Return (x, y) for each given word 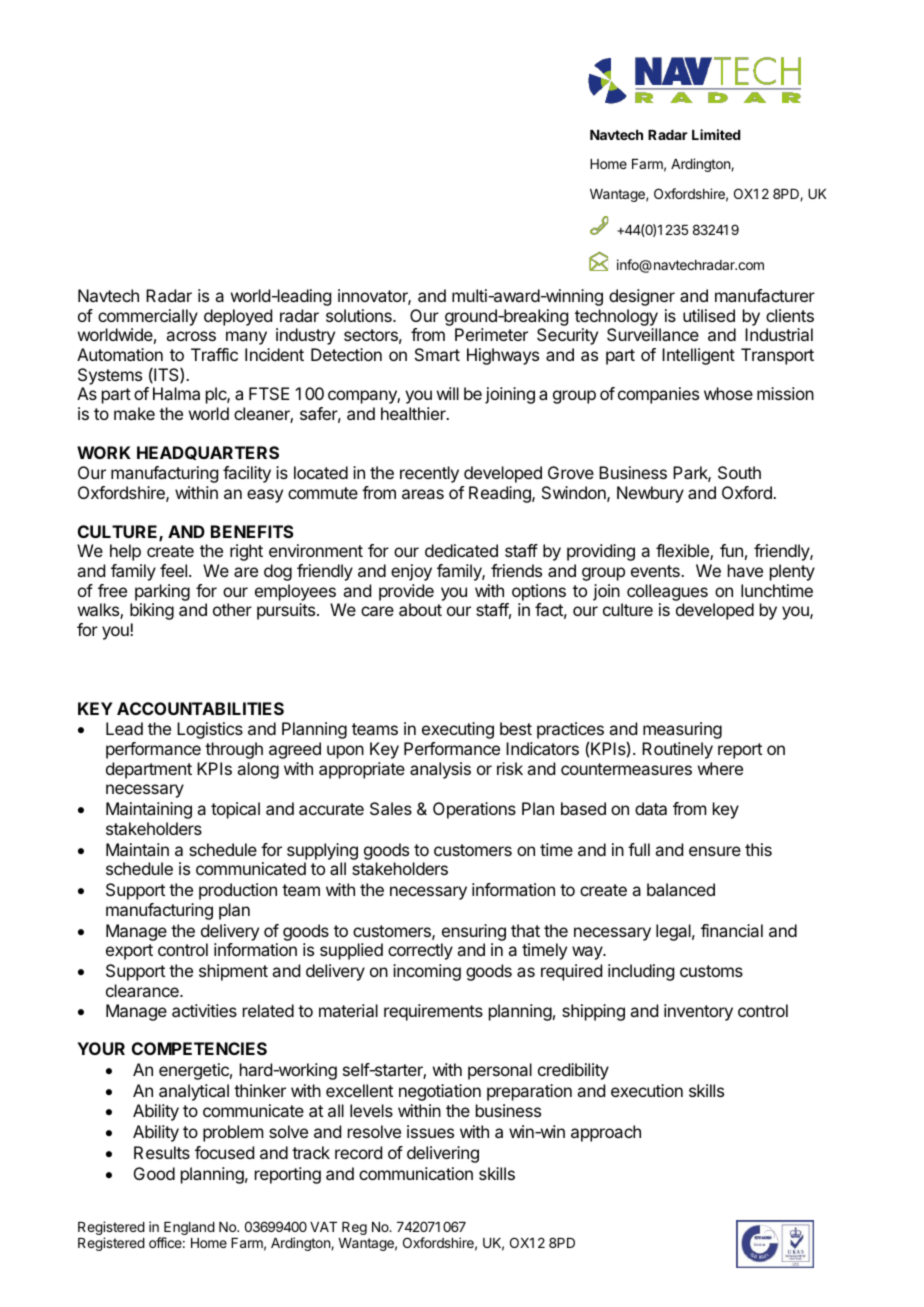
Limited (716, 134)
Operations (474, 810)
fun (731, 550)
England (188, 1230)
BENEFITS (252, 531)
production (238, 891)
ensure (715, 851)
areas (423, 494)
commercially (148, 317)
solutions (360, 315)
